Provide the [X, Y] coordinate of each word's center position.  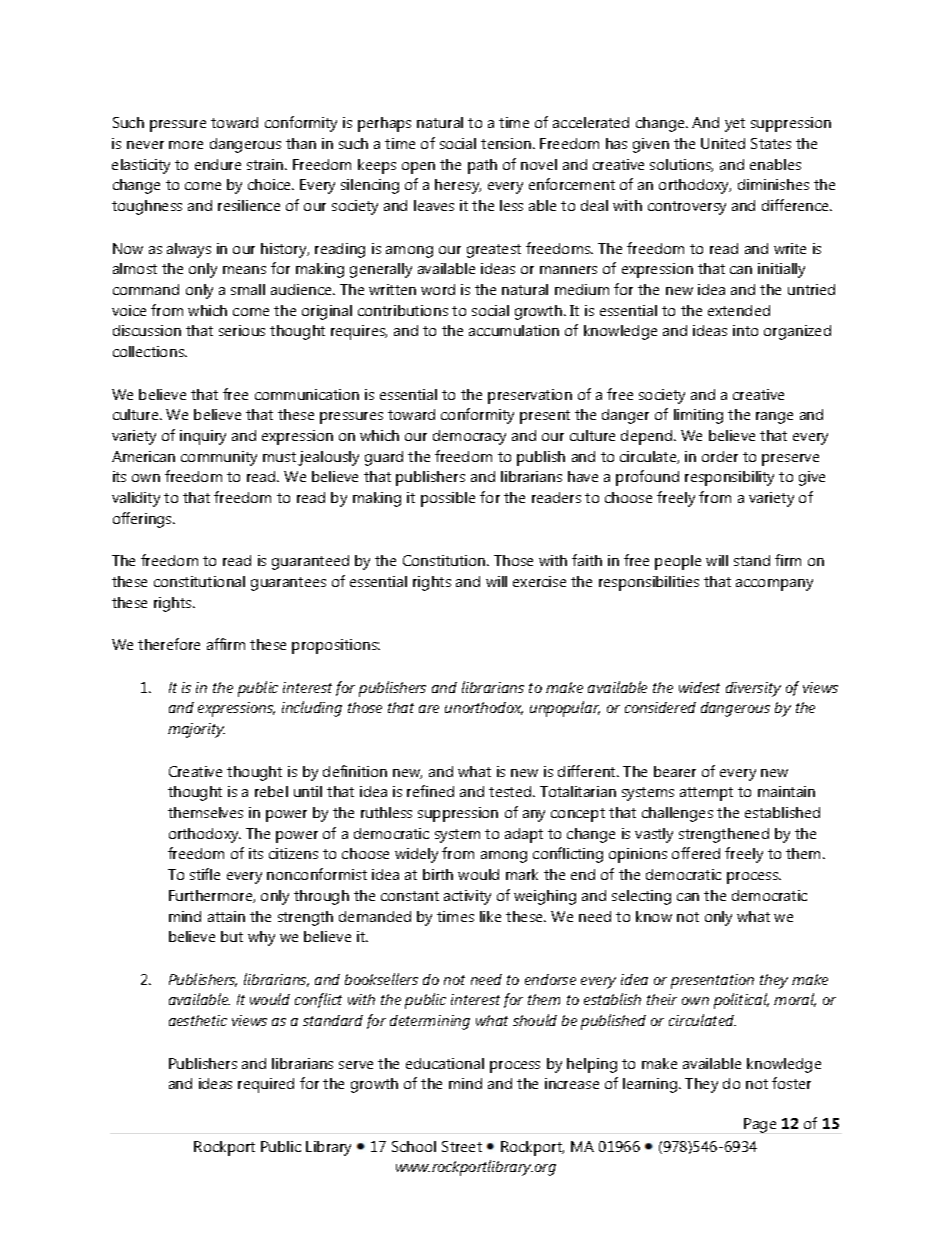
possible [448, 499]
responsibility [729, 478]
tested [510, 791]
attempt [706, 794]
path [482, 166]
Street [462, 1146]
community [219, 458]
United [723, 143]
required [266, 1085]
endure [218, 164]
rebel [271, 791]
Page [760, 1125]
